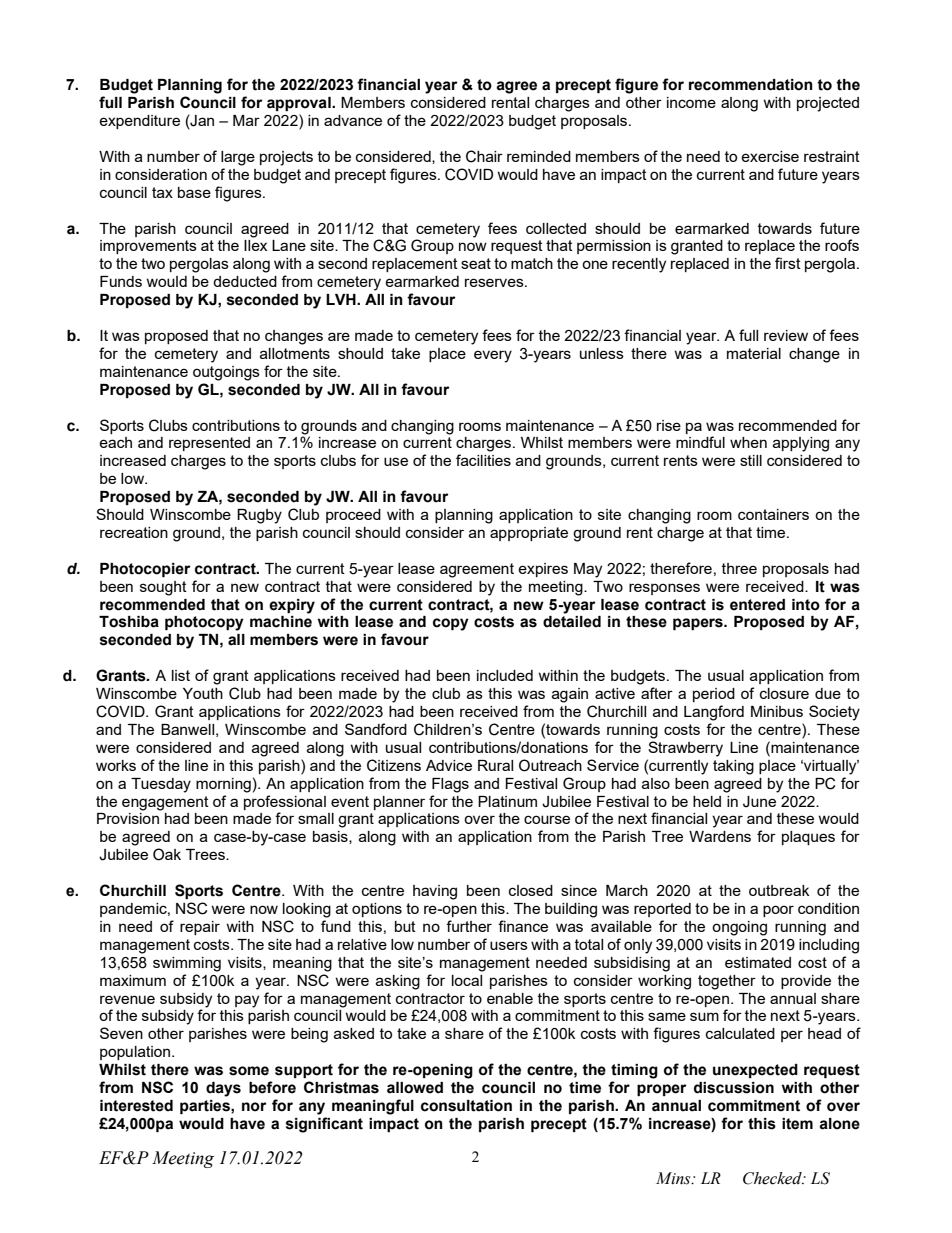  What do you see at coordinates (181, 675) in the image?
I see `list` at bounding box center [181, 675].
